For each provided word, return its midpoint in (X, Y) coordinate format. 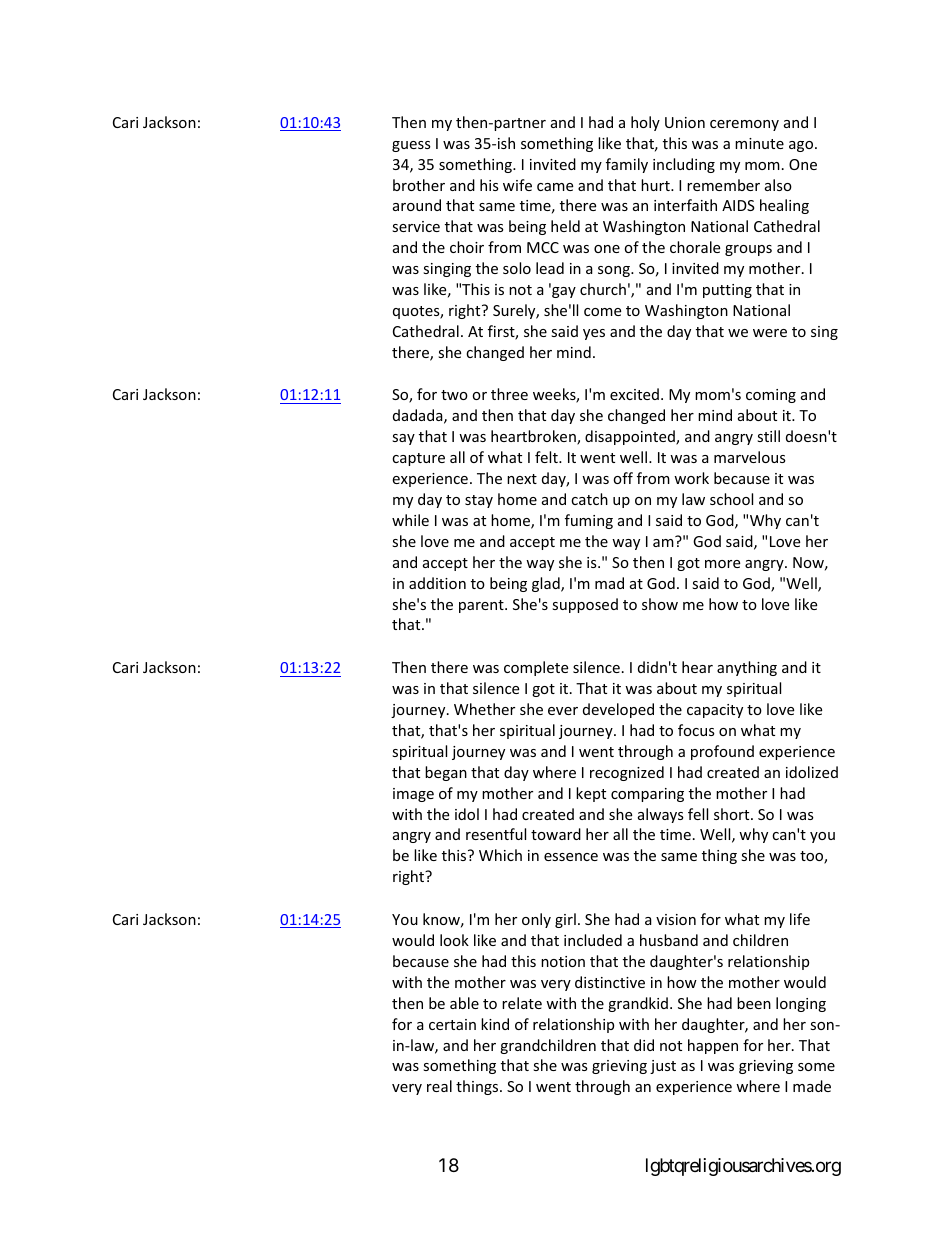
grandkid (638, 1004)
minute (759, 143)
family (627, 165)
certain (452, 1024)
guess (411, 146)
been (754, 1003)
